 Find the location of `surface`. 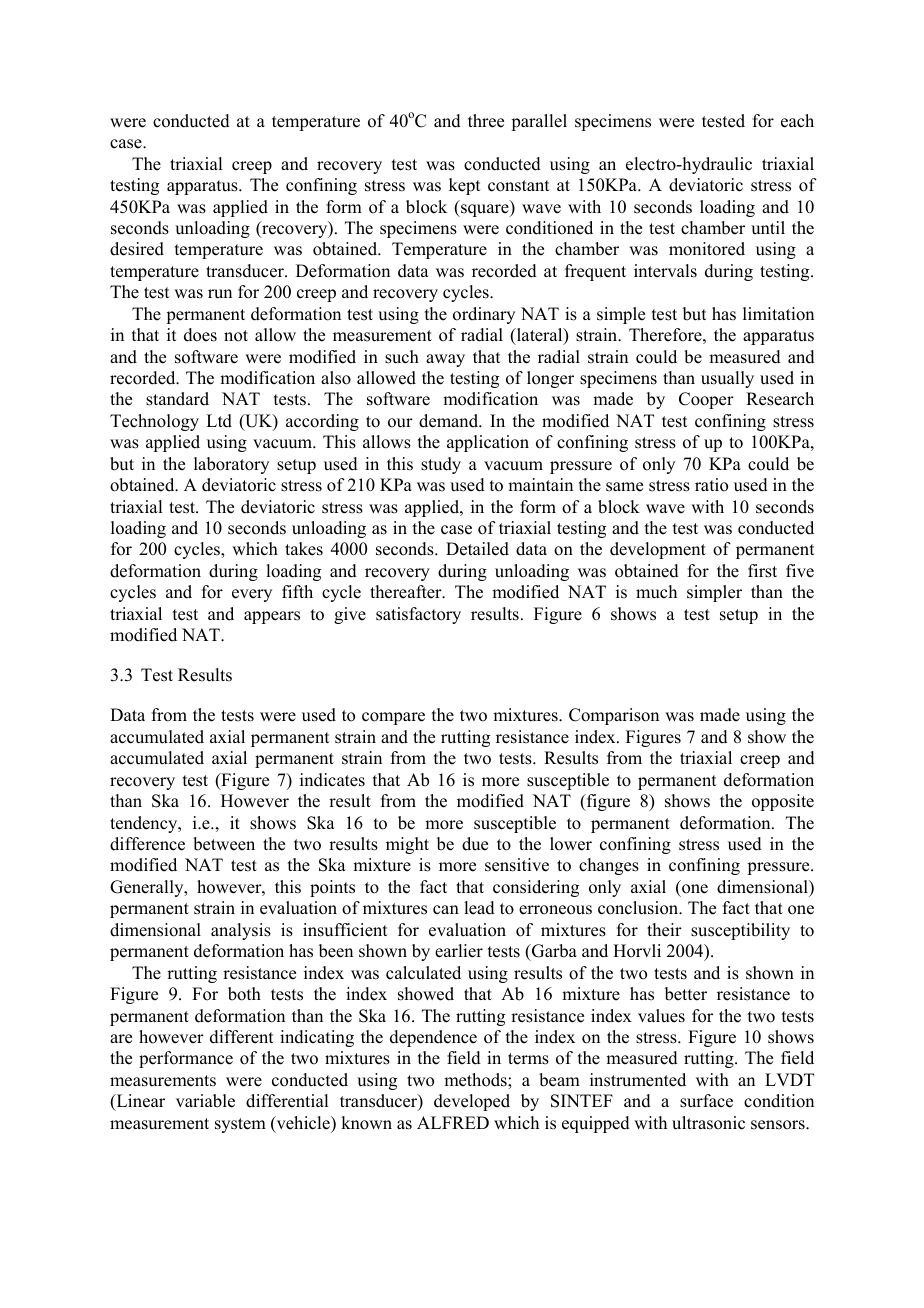

surface is located at coordinates (706, 1101).
